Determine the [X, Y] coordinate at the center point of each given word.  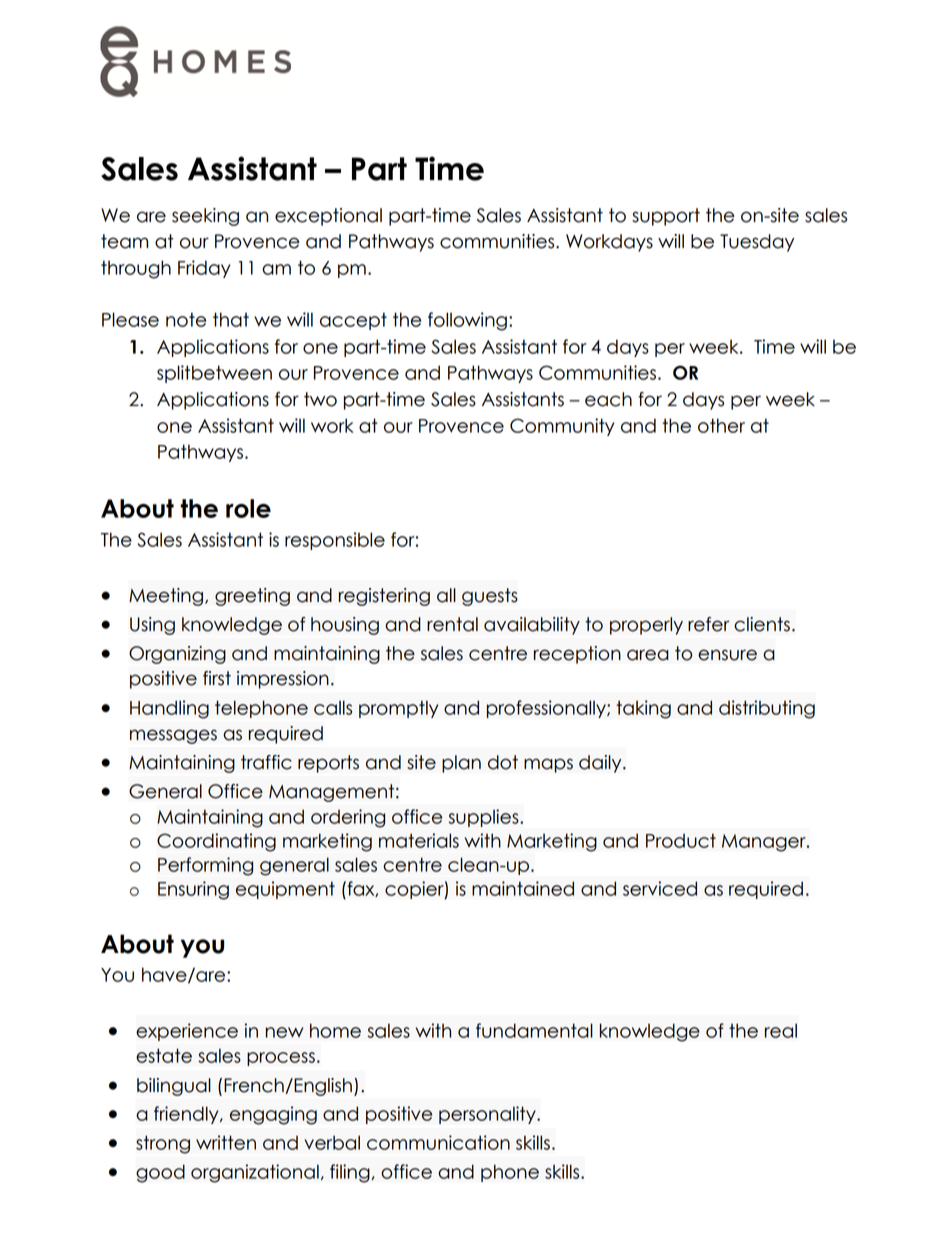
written [226, 1142]
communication [438, 1142]
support [666, 217]
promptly [398, 709]
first [217, 678]
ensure [727, 655]
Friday [204, 269]
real [781, 1030]
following [467, 321]
